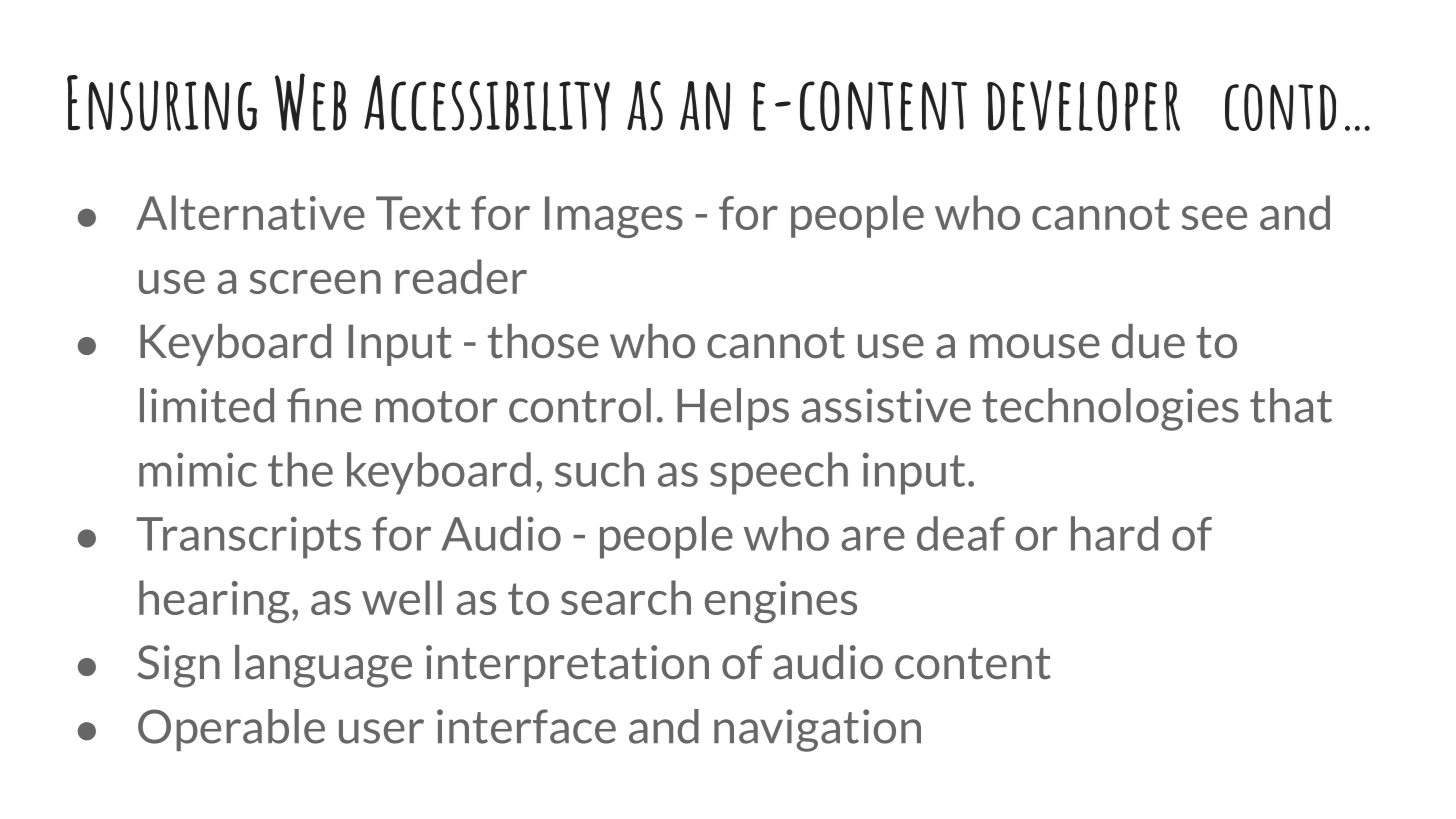 The width and height of the screenshot is (1456, 819). Describe the element at coordinates (231, 730) in the screenshot. I see `Operable` at that location.
